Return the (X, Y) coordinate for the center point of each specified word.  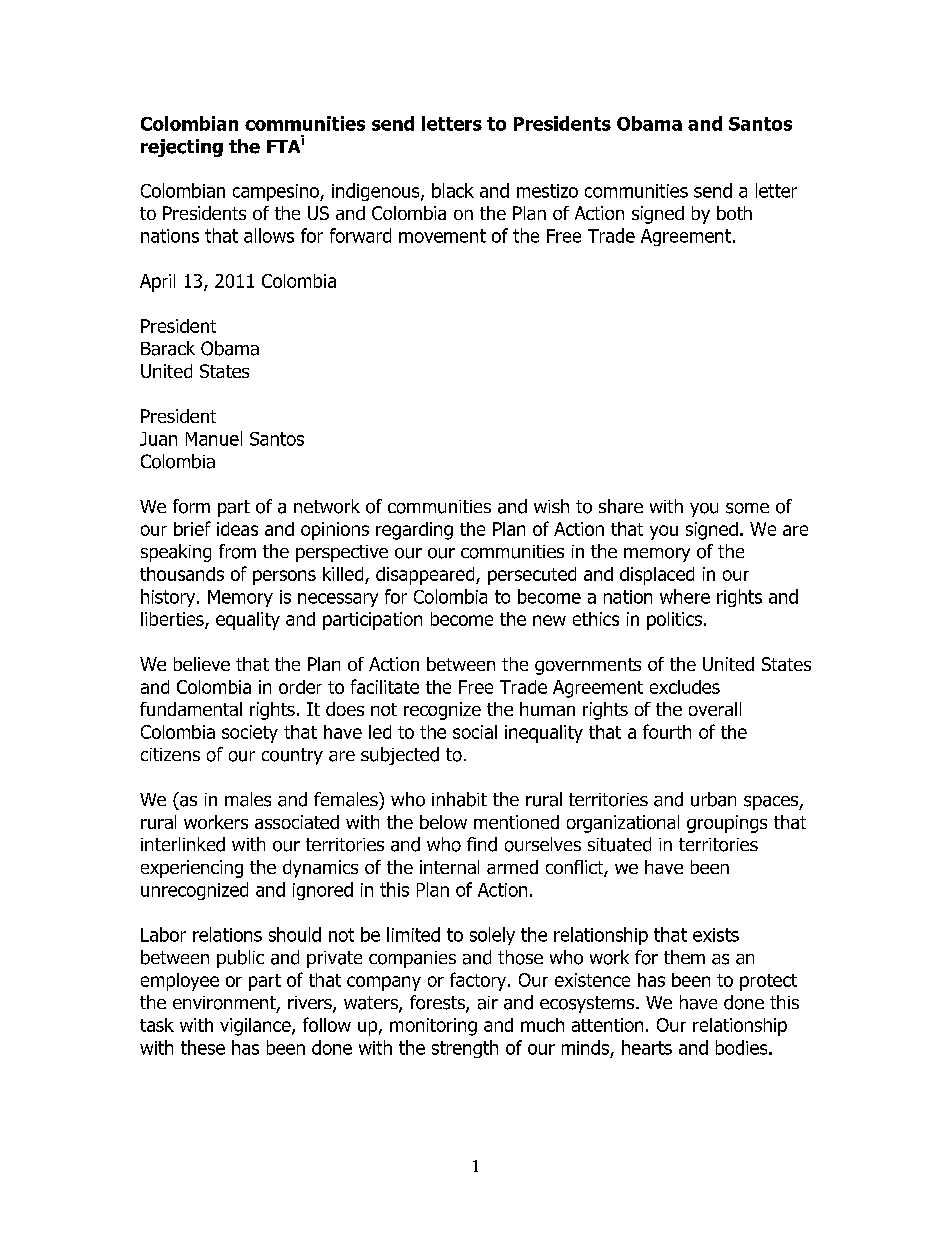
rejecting (182, 148)
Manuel (214, 438)
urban (713, 799)
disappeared (426, 576)
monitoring (433, 1027)
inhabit (459, 799)
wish (551, 506)
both (734, 213)
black (453, 190)
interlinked (183, 844)
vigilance (256, 1027)
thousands (182, 574)
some (747, 508)
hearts (647, 1047)
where (685, 596)
